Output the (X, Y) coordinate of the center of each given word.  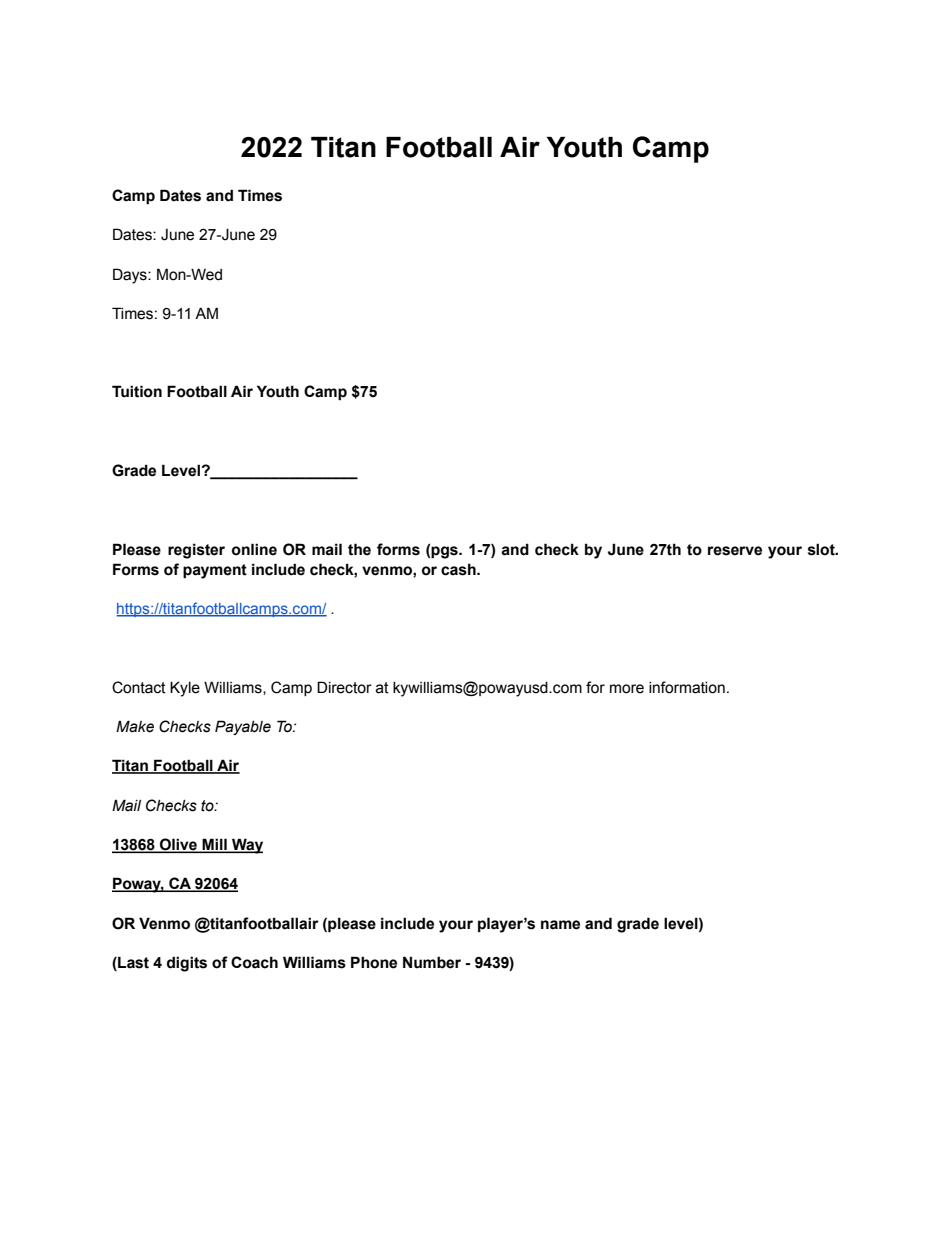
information (687, 687)
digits (187, 964)
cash (459, 569)
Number (432, 962)
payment (215, 571)
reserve (735, 551)
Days (131, 276)
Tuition (137, 391)
